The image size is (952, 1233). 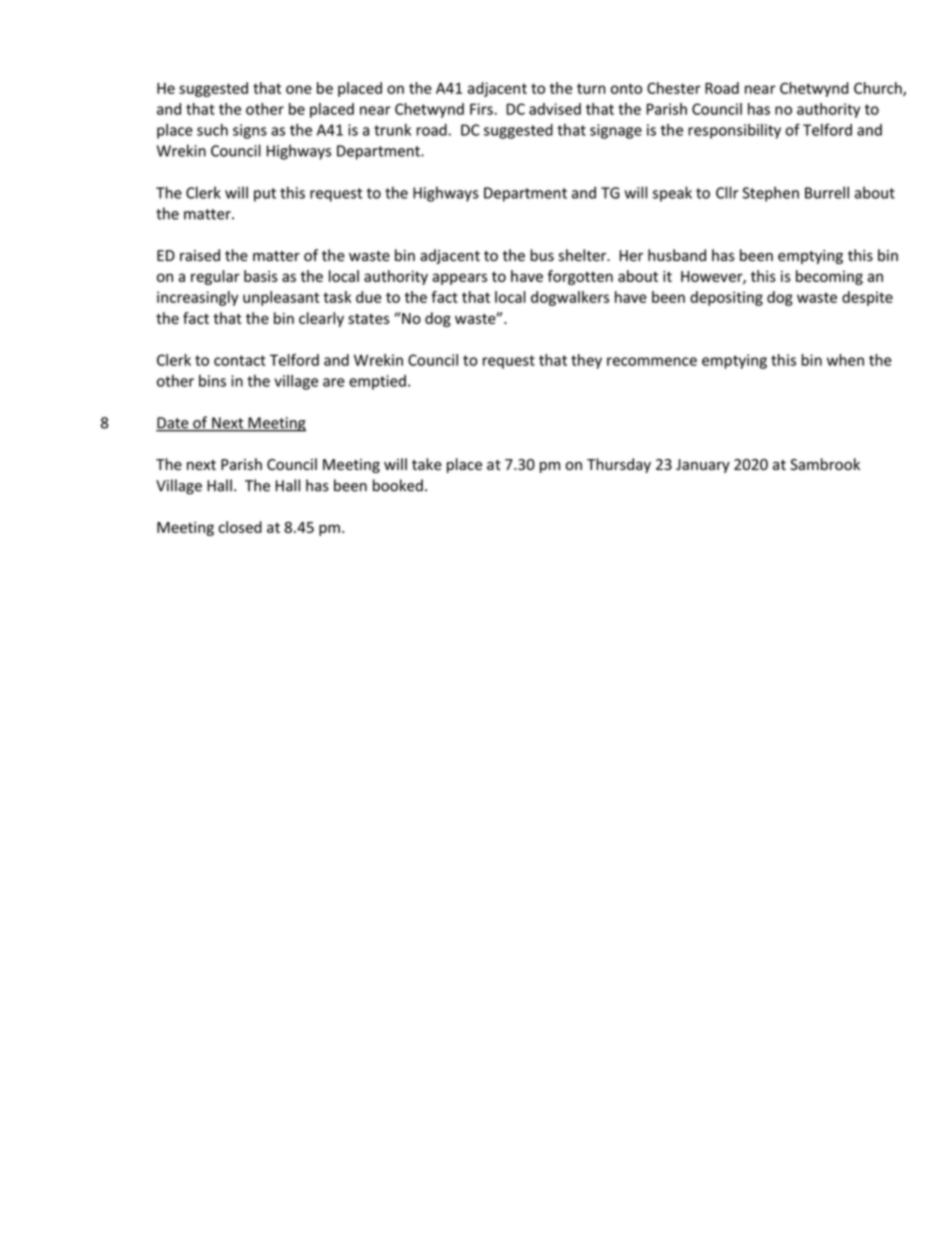 What do you see at coordinates (586, 361) in the page?
I see `they` at bounding box center [586, 361].
